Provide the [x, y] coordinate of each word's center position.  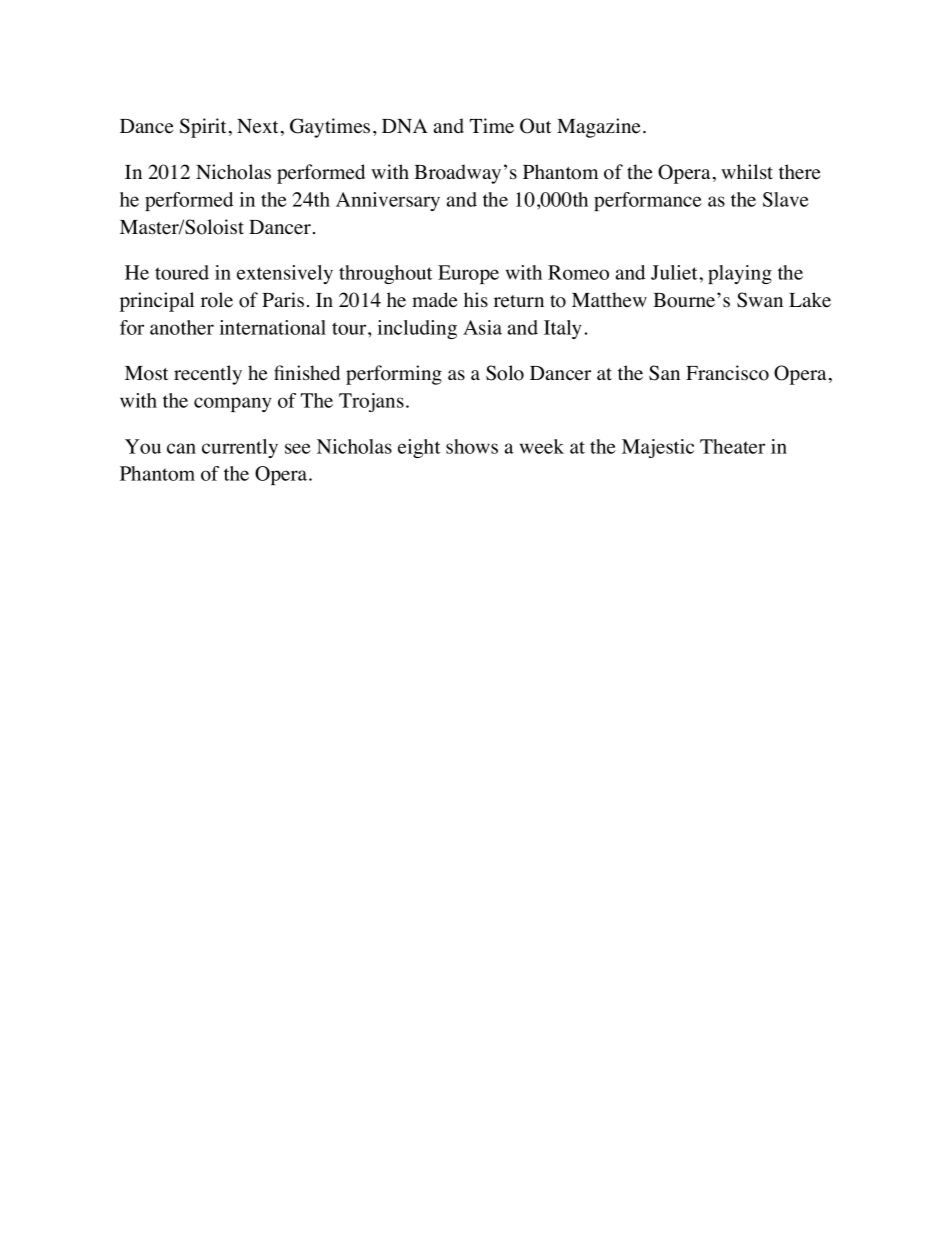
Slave [786, 199]
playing [740, 274]
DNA [405, 126]
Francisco [727, 373]
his [476, 299]
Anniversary [388, 201]
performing [394, 375]
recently [208, 375]
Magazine [598, 128]
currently [240, 448]
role [217, 300]
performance [648, 201]
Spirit [203, 128]
